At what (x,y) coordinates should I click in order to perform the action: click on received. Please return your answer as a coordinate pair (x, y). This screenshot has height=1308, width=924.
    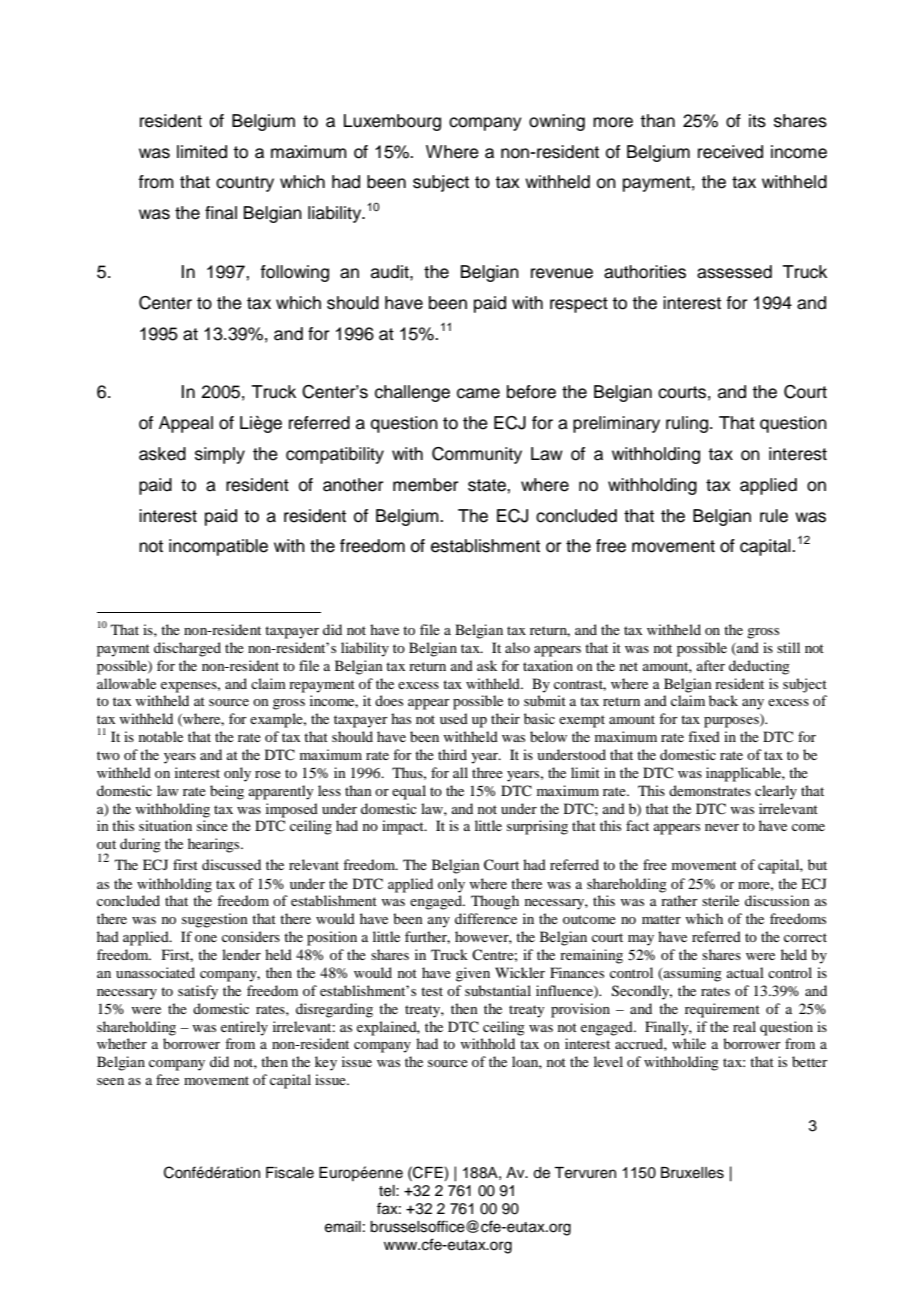
    Looking at the image, I should click on (730, 152).
